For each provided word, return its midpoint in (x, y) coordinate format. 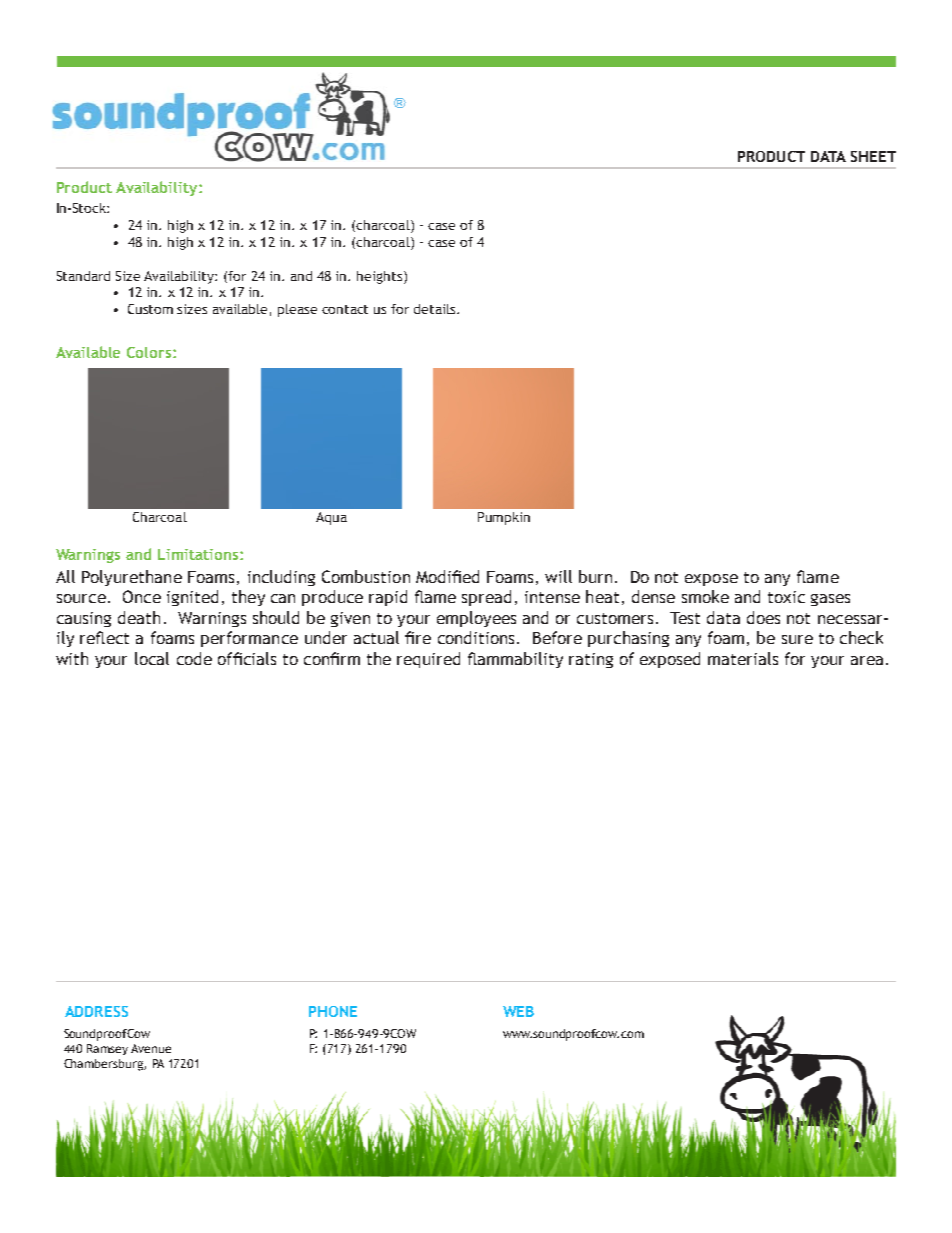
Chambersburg (104, 1065)
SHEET (873, 156)
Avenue (151, 1048)
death (139, 617)
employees (476, 619)
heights (381, 277)
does (763, 617)
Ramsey (107, 1049)
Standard (83, 276)
